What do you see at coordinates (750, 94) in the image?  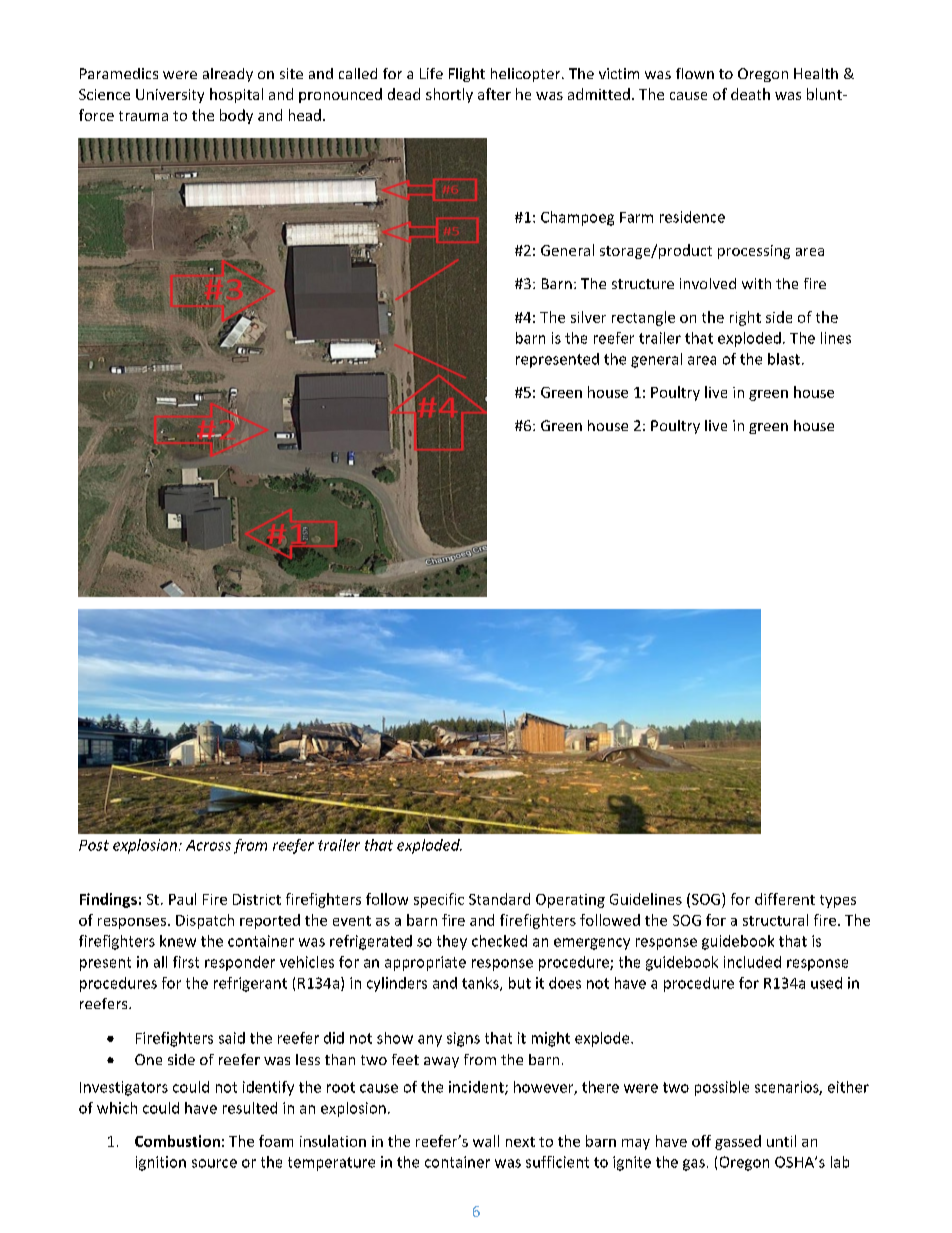 I see `death` at bounding box center [750, 94].
